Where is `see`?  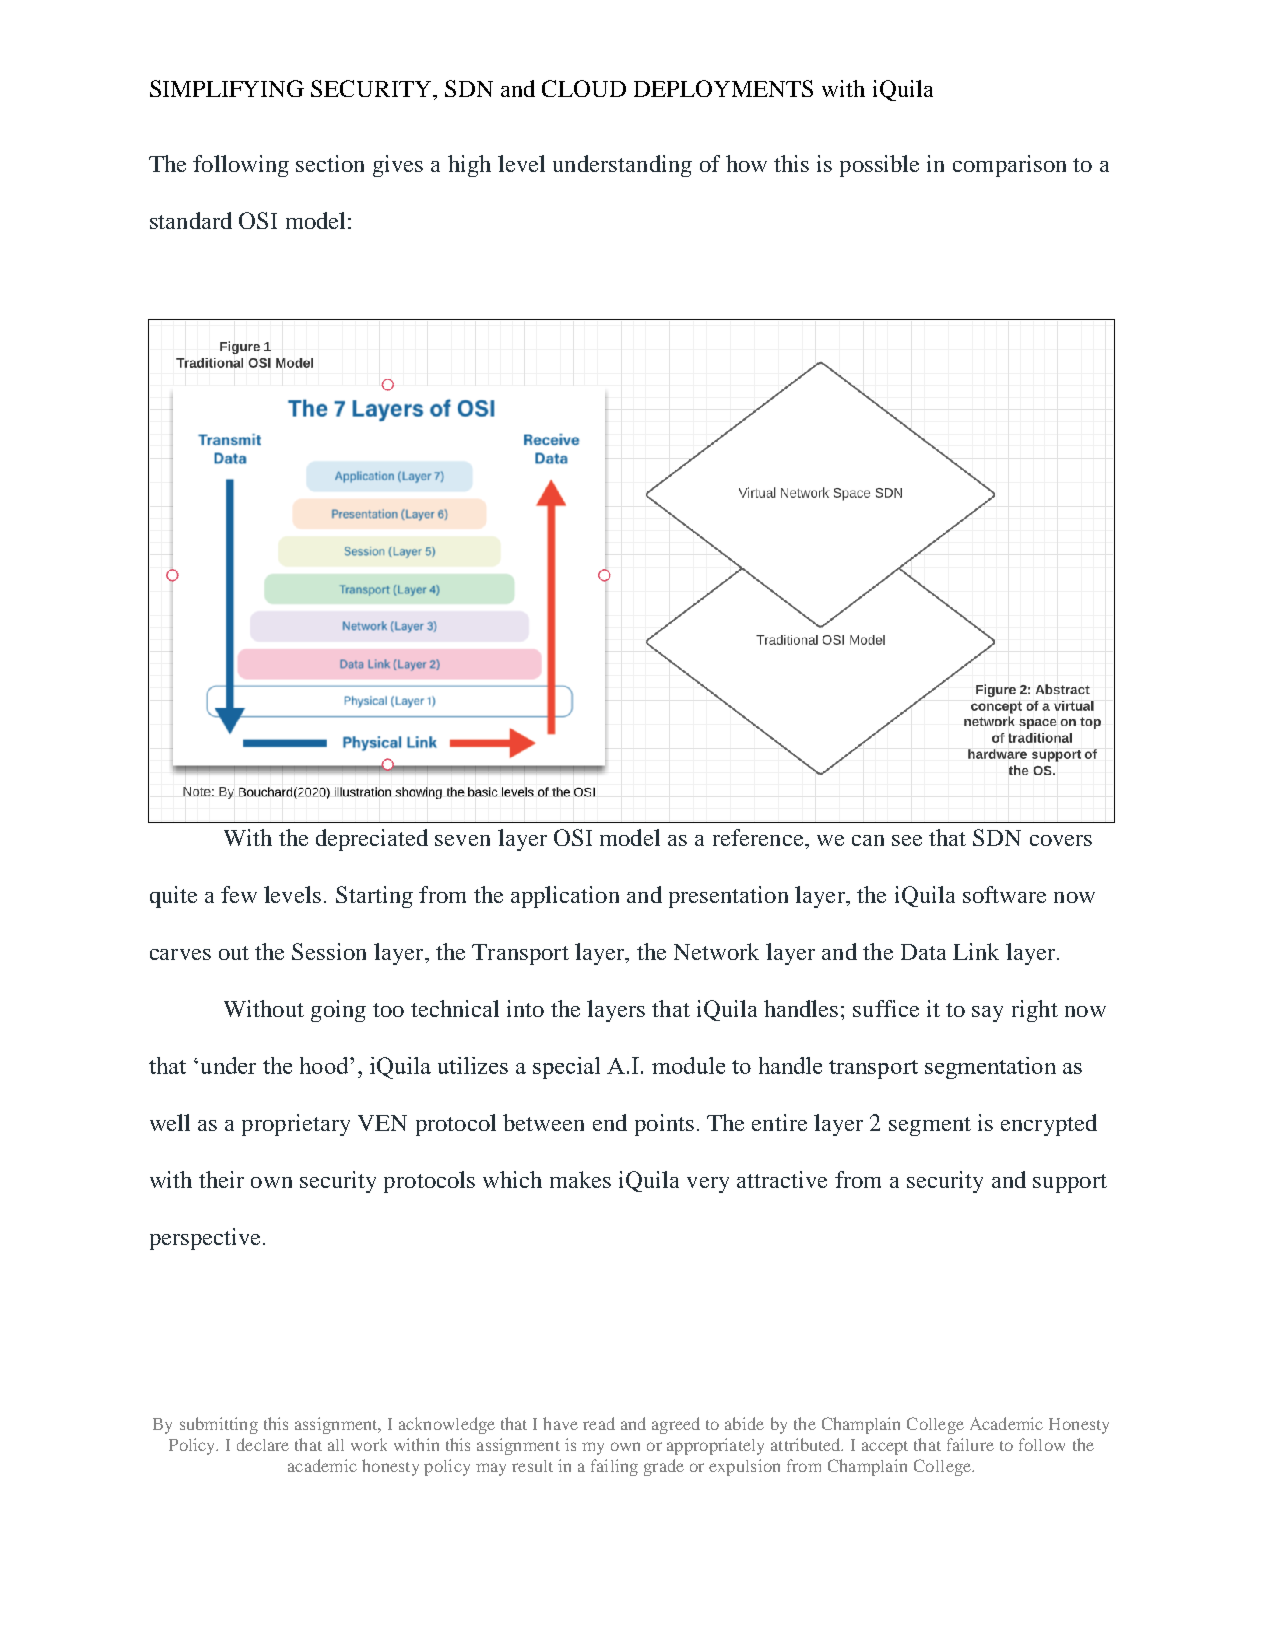
see is located at coordinates (907, 840).
